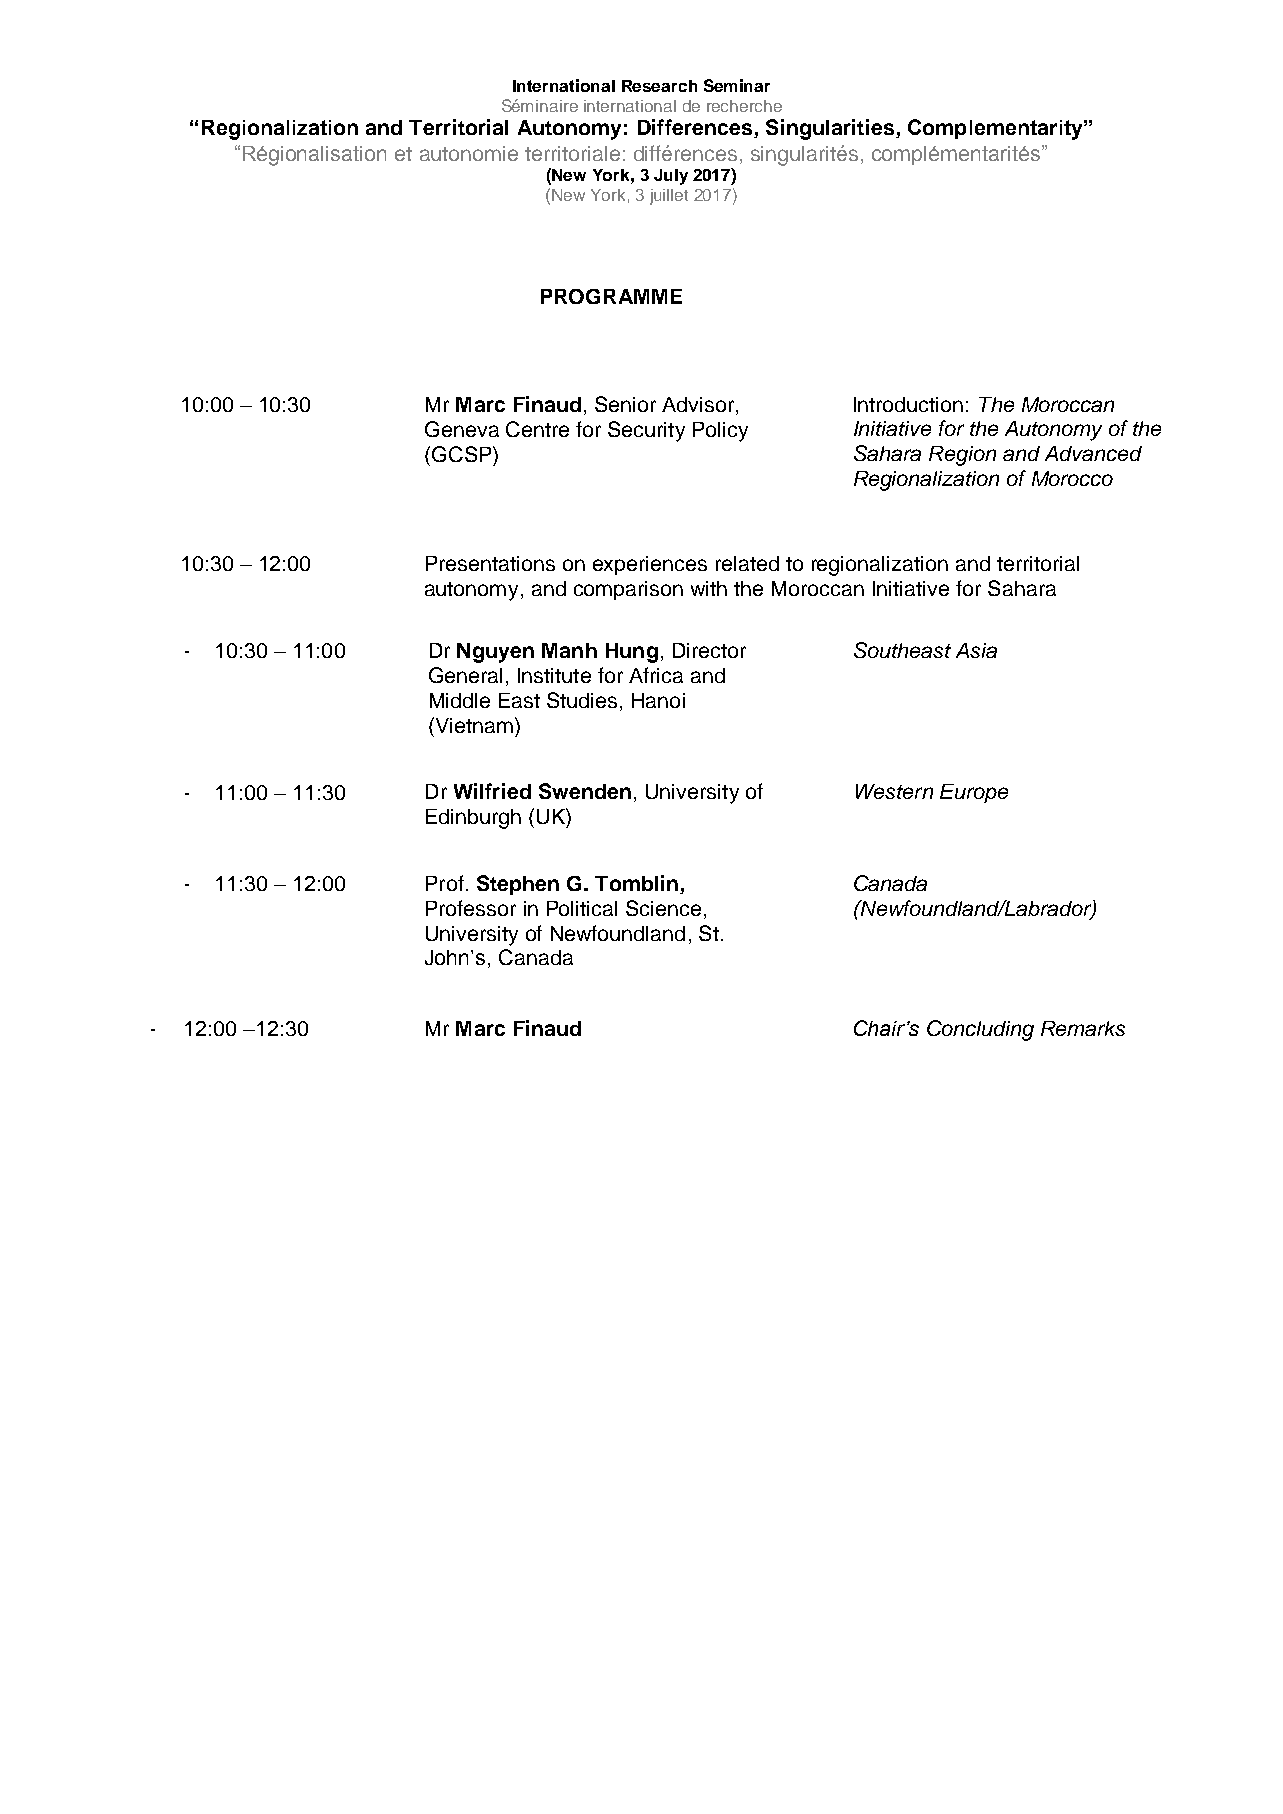 The width and height of the screenshot is (1283, 1814). Describe the element at coordinates (537, 429) in the screenshot. I see `Centre` at that location.
